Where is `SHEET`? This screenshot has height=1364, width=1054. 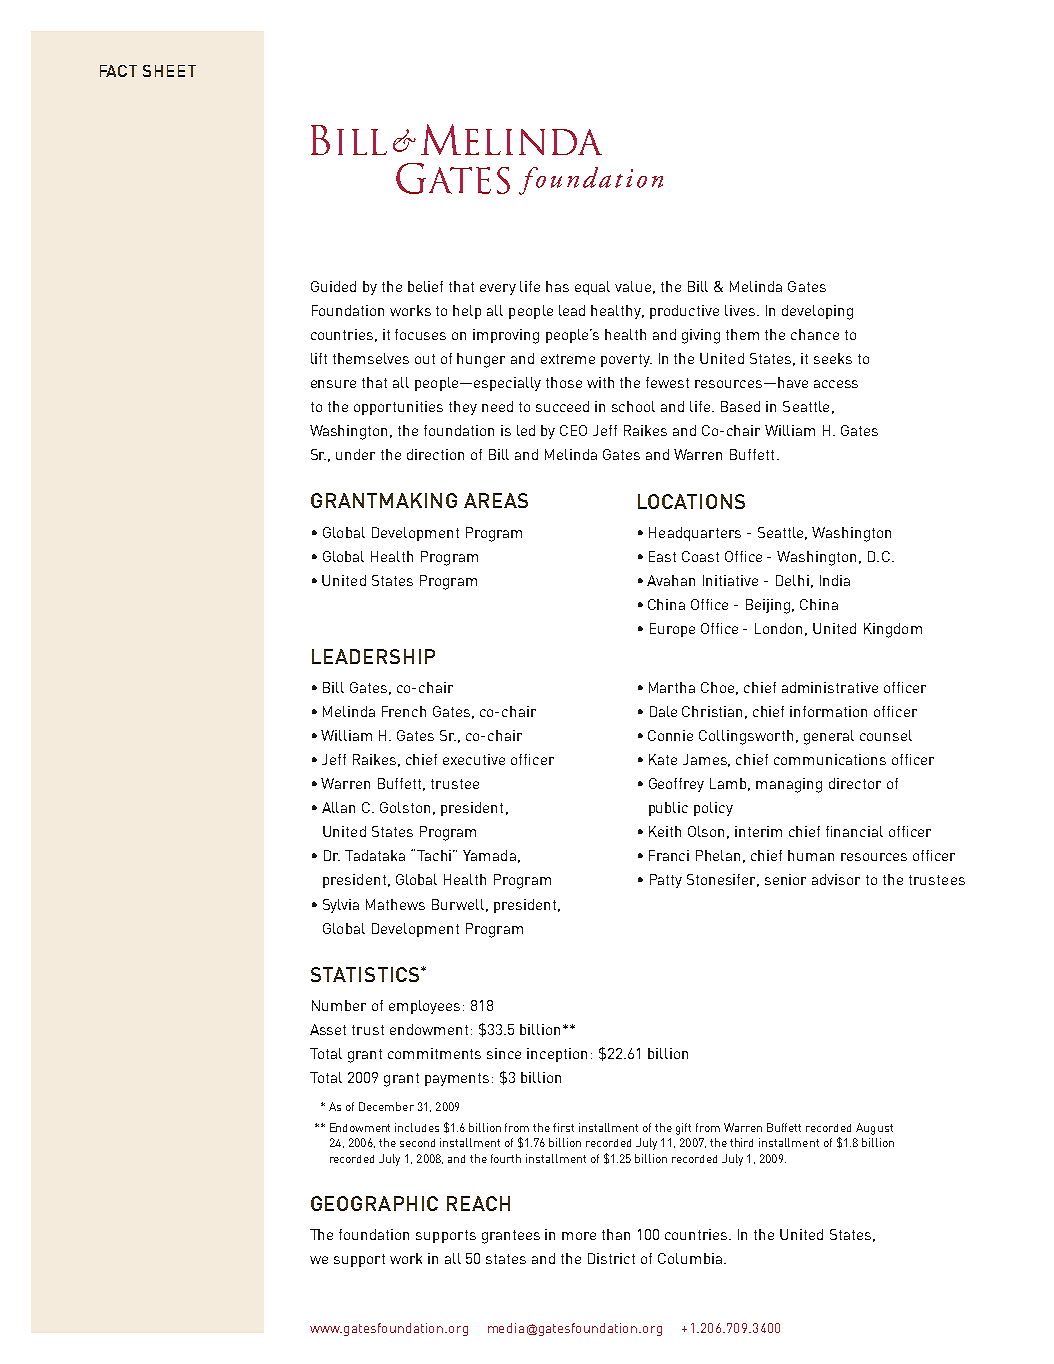 SHEET is located at coordinates (169, 71).
